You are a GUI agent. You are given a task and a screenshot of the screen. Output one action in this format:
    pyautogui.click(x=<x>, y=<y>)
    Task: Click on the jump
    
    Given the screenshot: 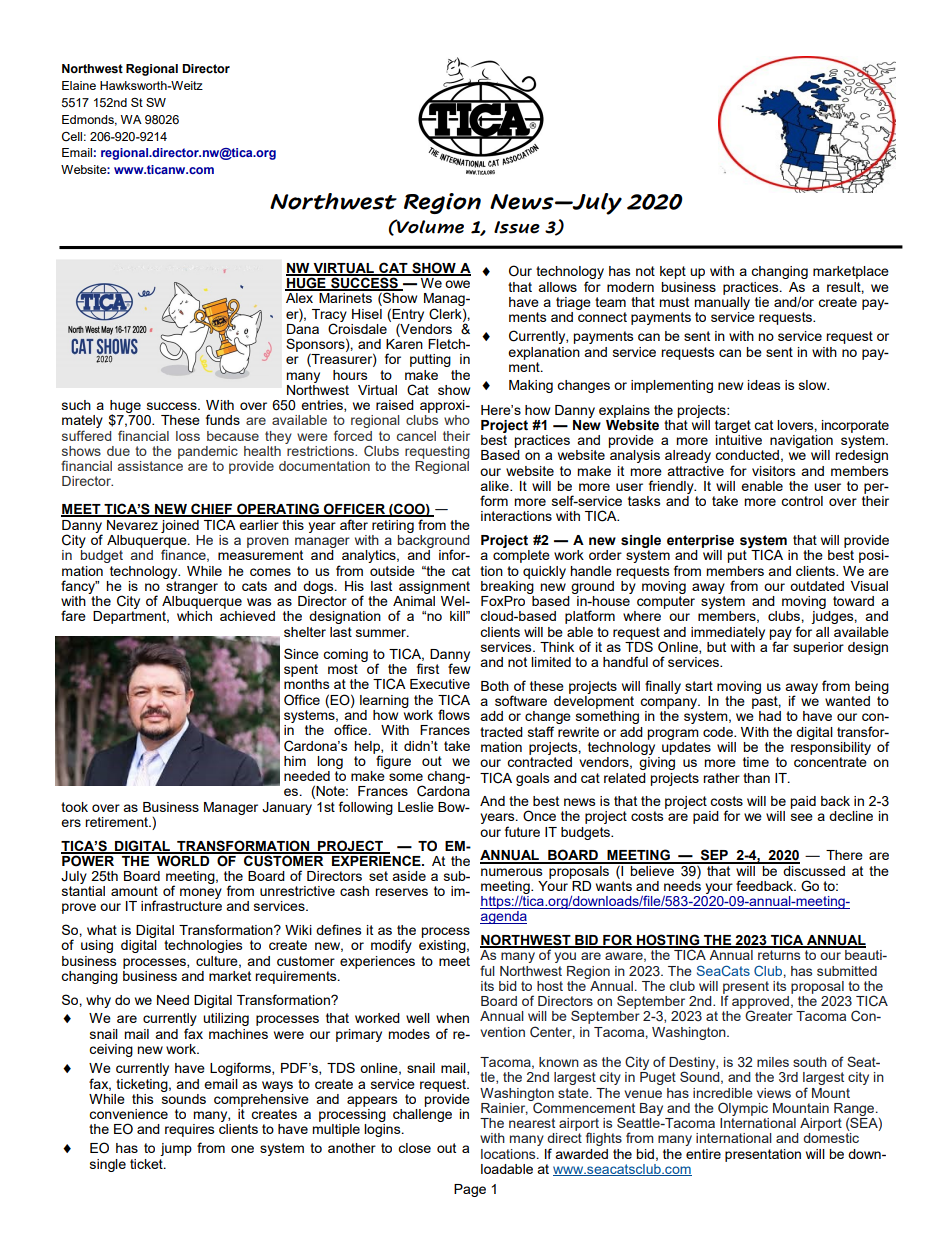 What is the action you would take?
    pyautogui.click(x=176, y=1149)
